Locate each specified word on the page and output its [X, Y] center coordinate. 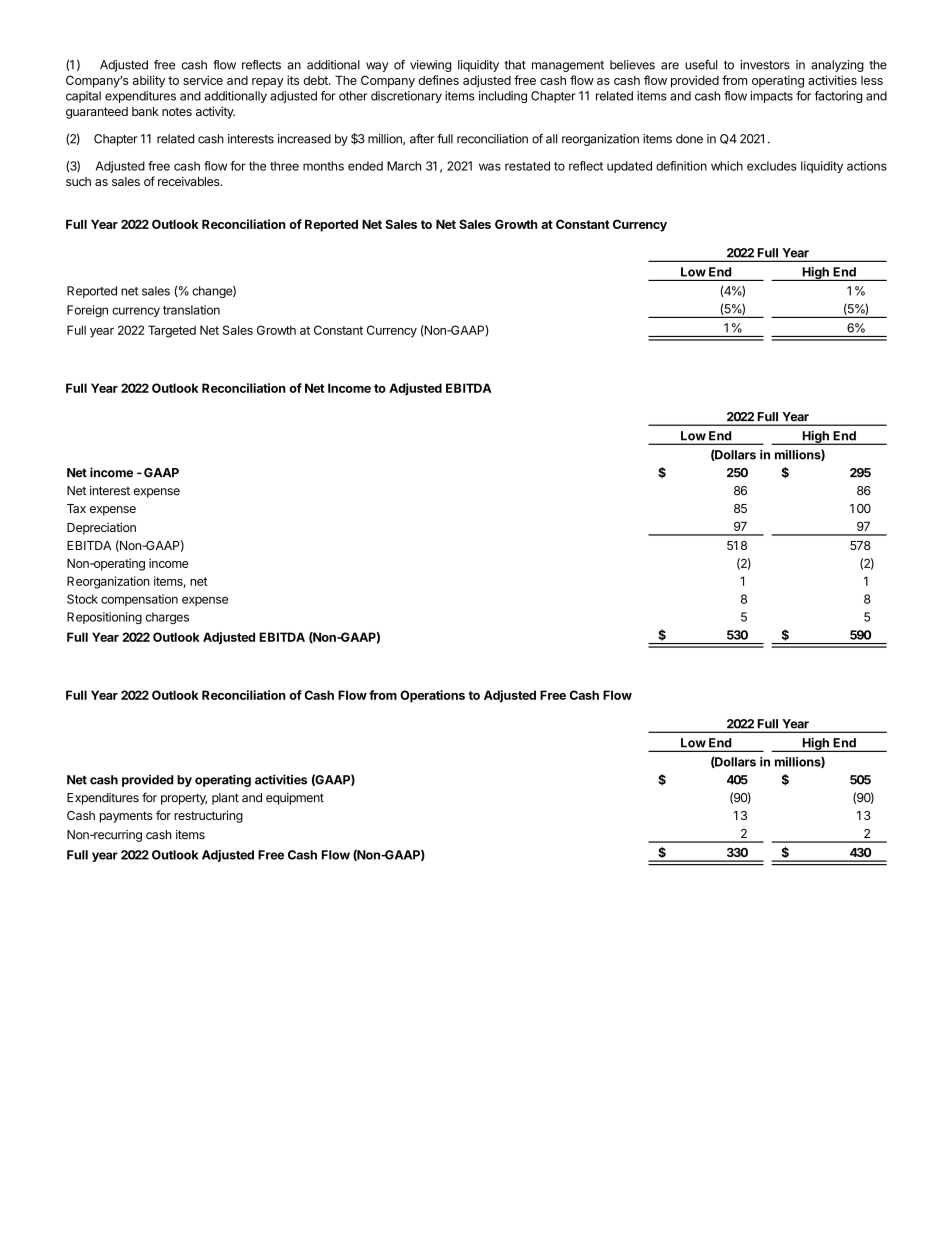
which [727, 166]
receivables [190, 181]
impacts [771, 97]
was [490, 167]
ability [149, 81]
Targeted [172, 331]
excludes [772, 166]
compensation [139, 600]
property [184, 799]
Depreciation [101, 528]
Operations [432, 696]
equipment [295, 799]
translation [191, 310]
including [503, 97]
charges [167, 618]
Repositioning [104, 618]
